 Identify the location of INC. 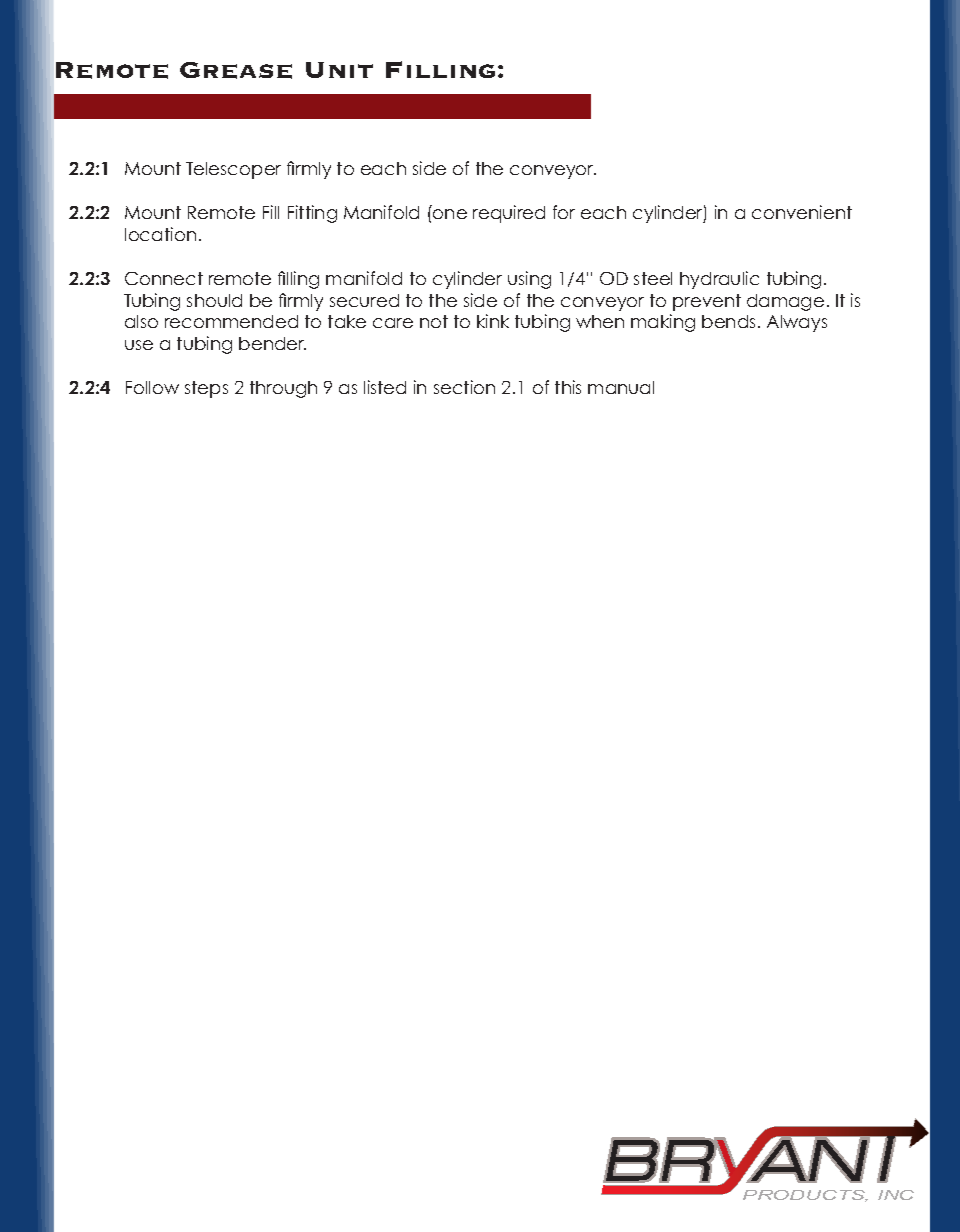
(896, 1195).
